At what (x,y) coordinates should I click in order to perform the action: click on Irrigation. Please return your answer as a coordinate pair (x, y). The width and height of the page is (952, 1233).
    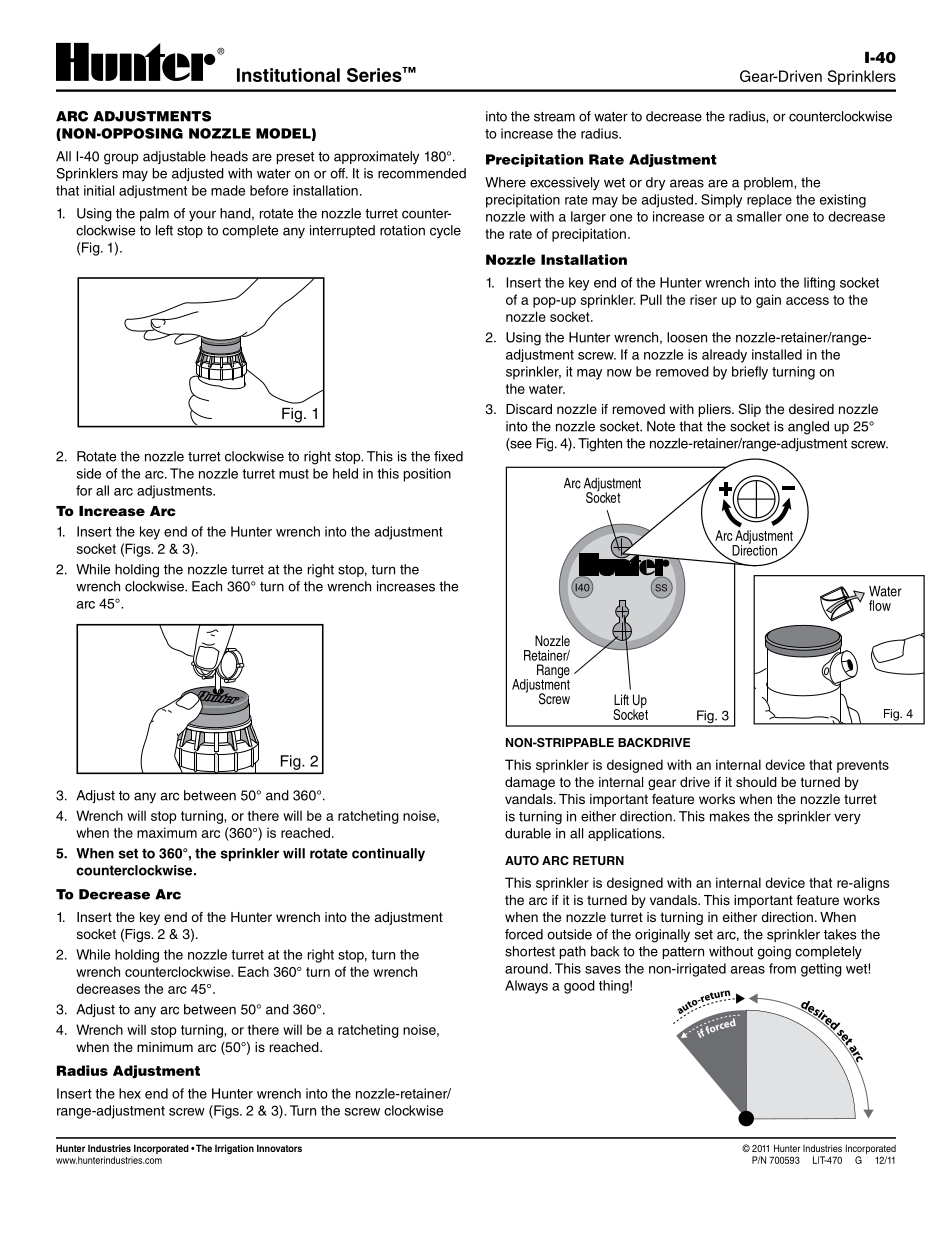
    Looking at the image, I should click on (234, 1149).
